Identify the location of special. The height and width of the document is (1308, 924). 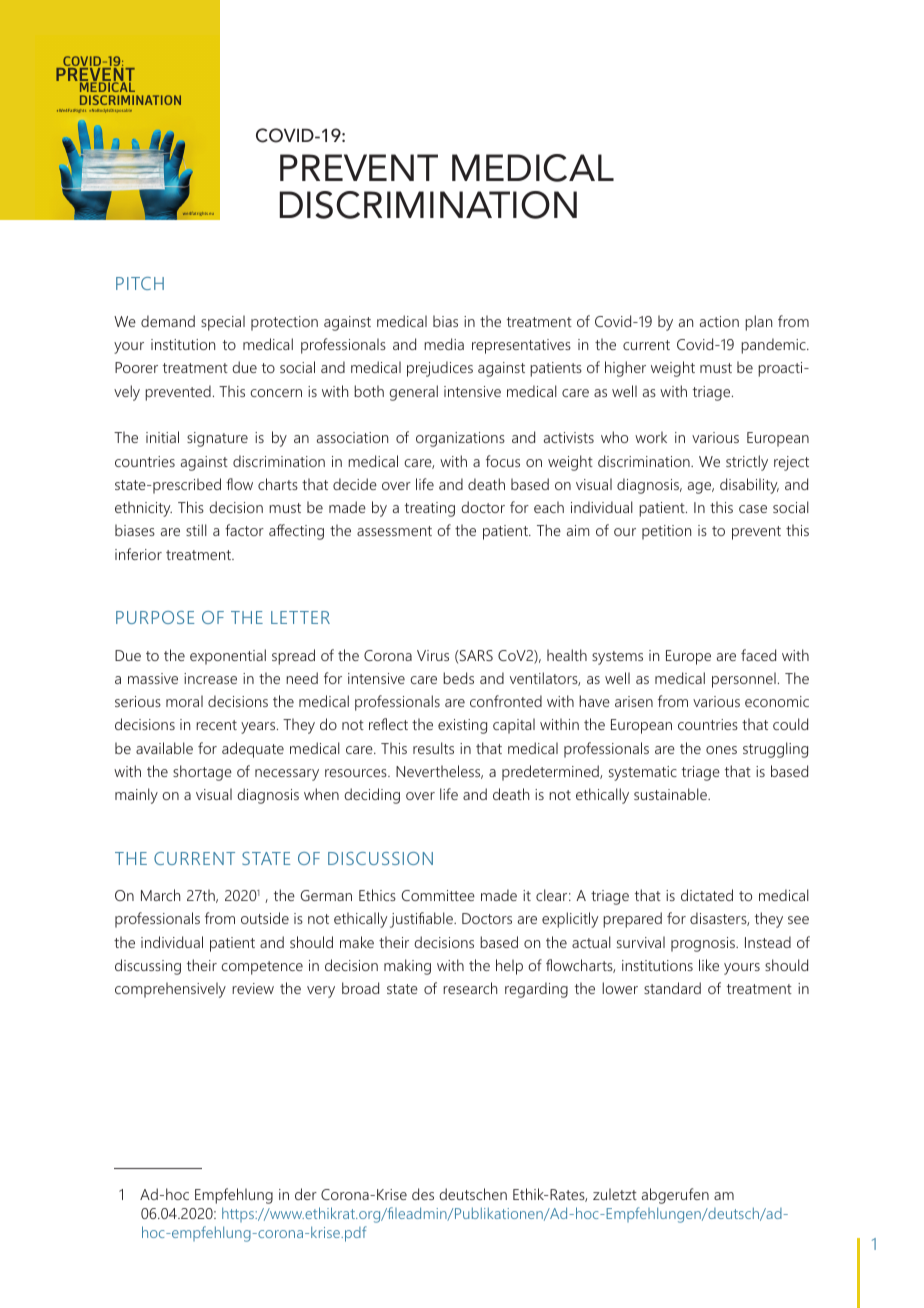
(223, 323).
